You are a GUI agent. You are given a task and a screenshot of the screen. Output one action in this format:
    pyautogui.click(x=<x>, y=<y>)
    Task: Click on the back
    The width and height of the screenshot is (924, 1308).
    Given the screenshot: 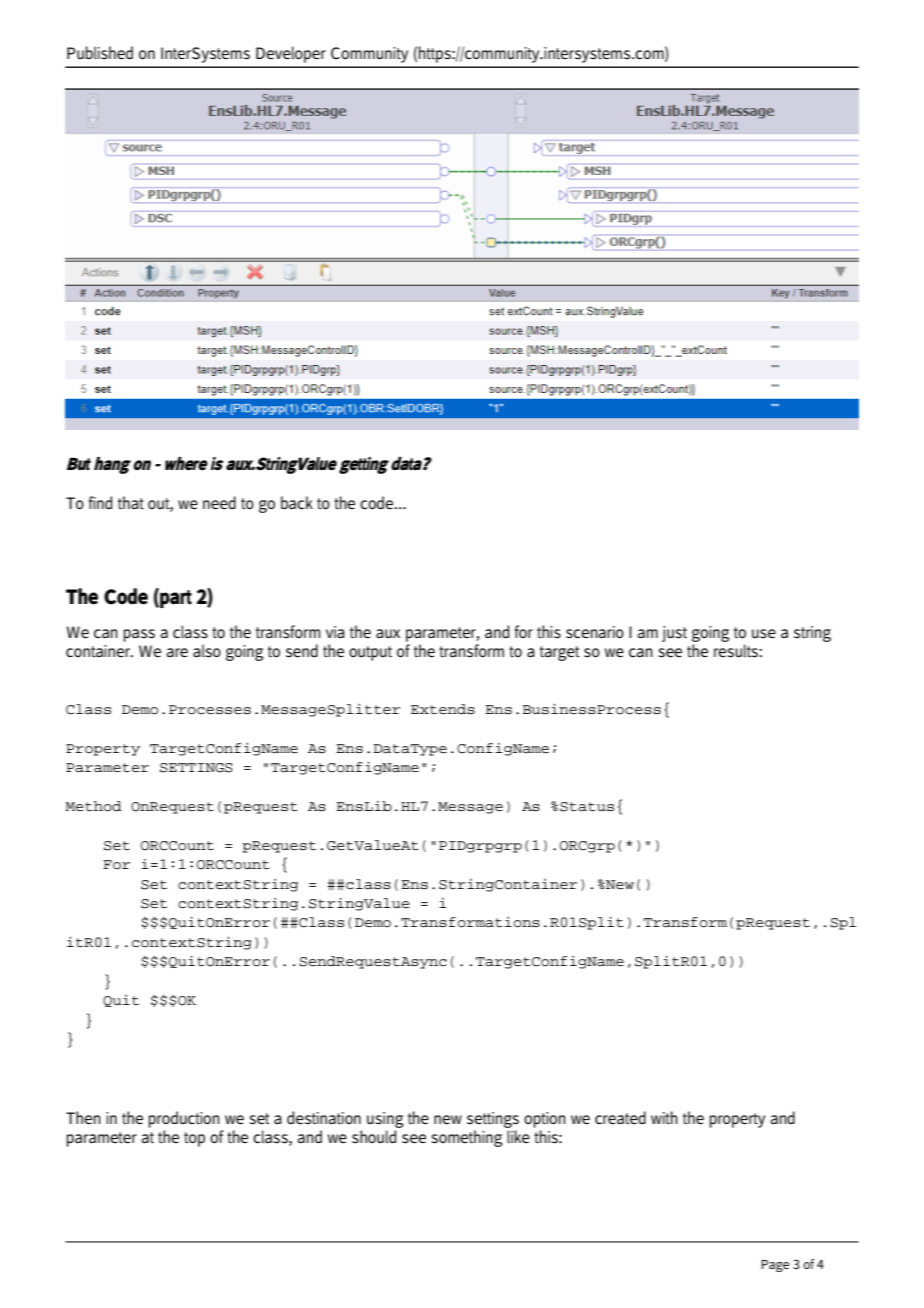 What is the action you would take?
    pyautogui.click(x=297, y=503)
